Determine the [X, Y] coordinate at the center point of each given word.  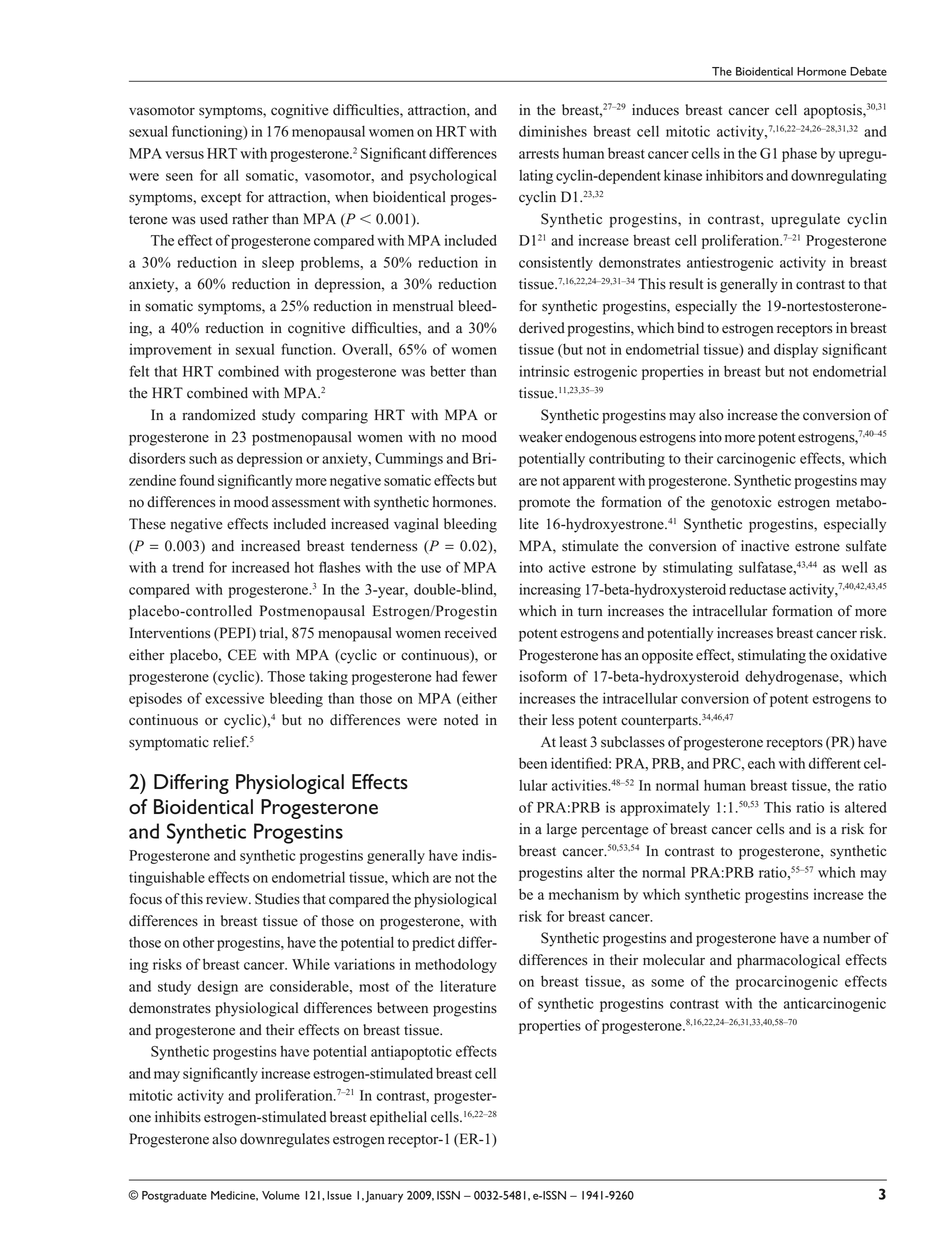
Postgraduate [174, 1197]
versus [184, 155]
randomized [219, 415]
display [796, 350]
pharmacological [788, 961]
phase [799, 155]
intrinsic [544, 371]
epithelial [398, 1118]
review [228, 899]
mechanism [584, 894]
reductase [757, 589]
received [471, 633]
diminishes [553, 131]
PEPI [235, 633]
